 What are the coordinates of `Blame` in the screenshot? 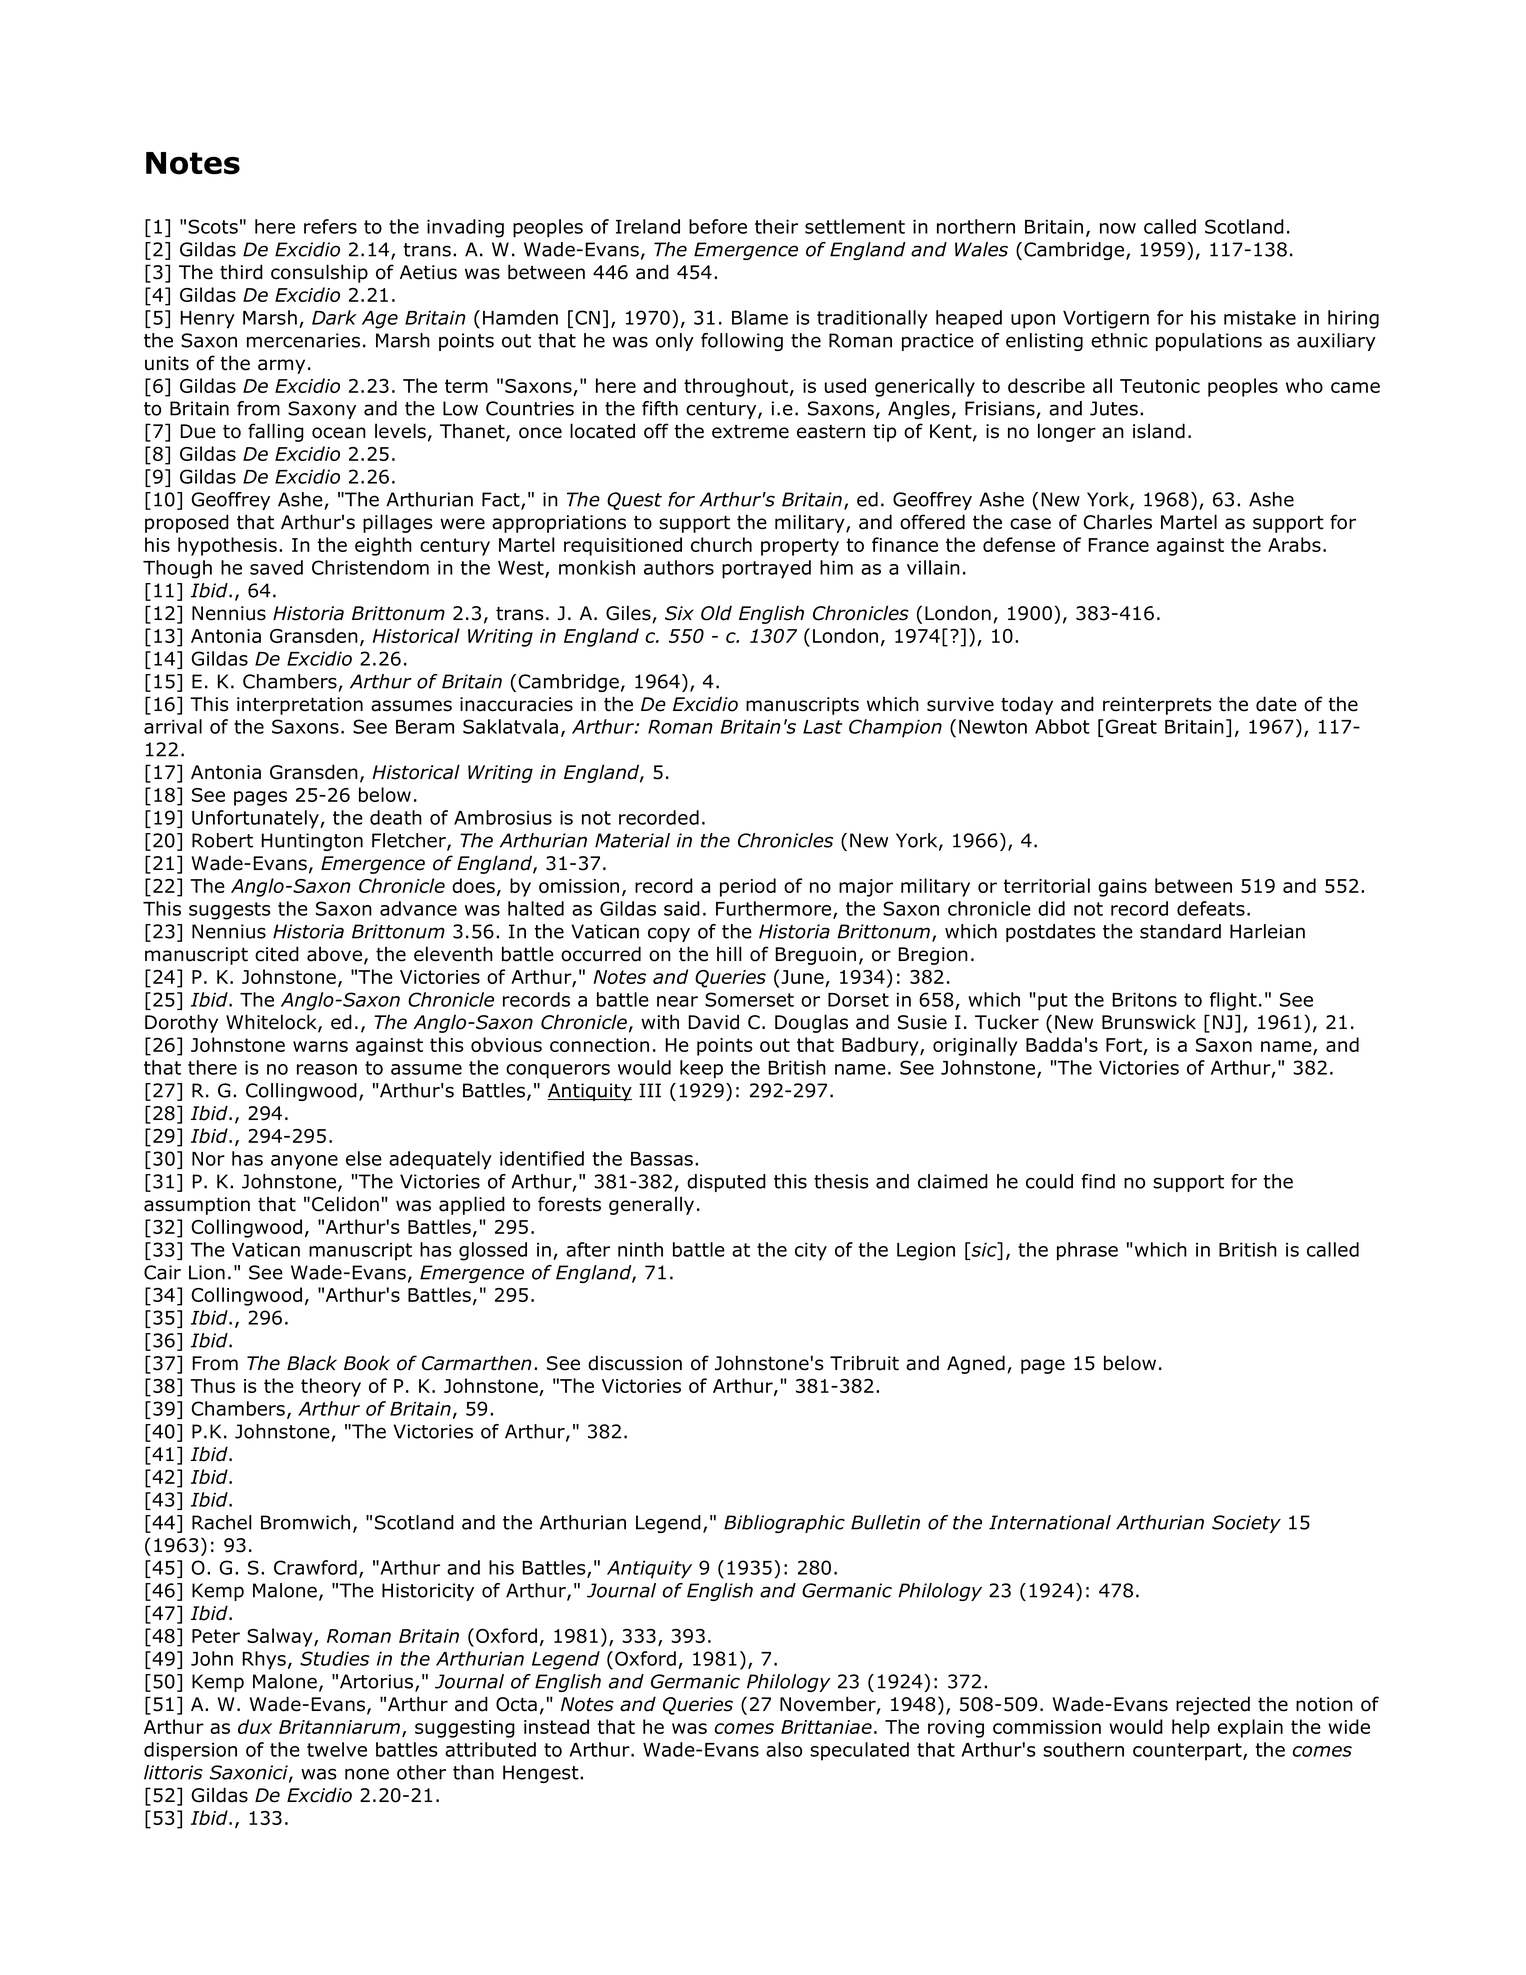 It's located at (760, 317).
